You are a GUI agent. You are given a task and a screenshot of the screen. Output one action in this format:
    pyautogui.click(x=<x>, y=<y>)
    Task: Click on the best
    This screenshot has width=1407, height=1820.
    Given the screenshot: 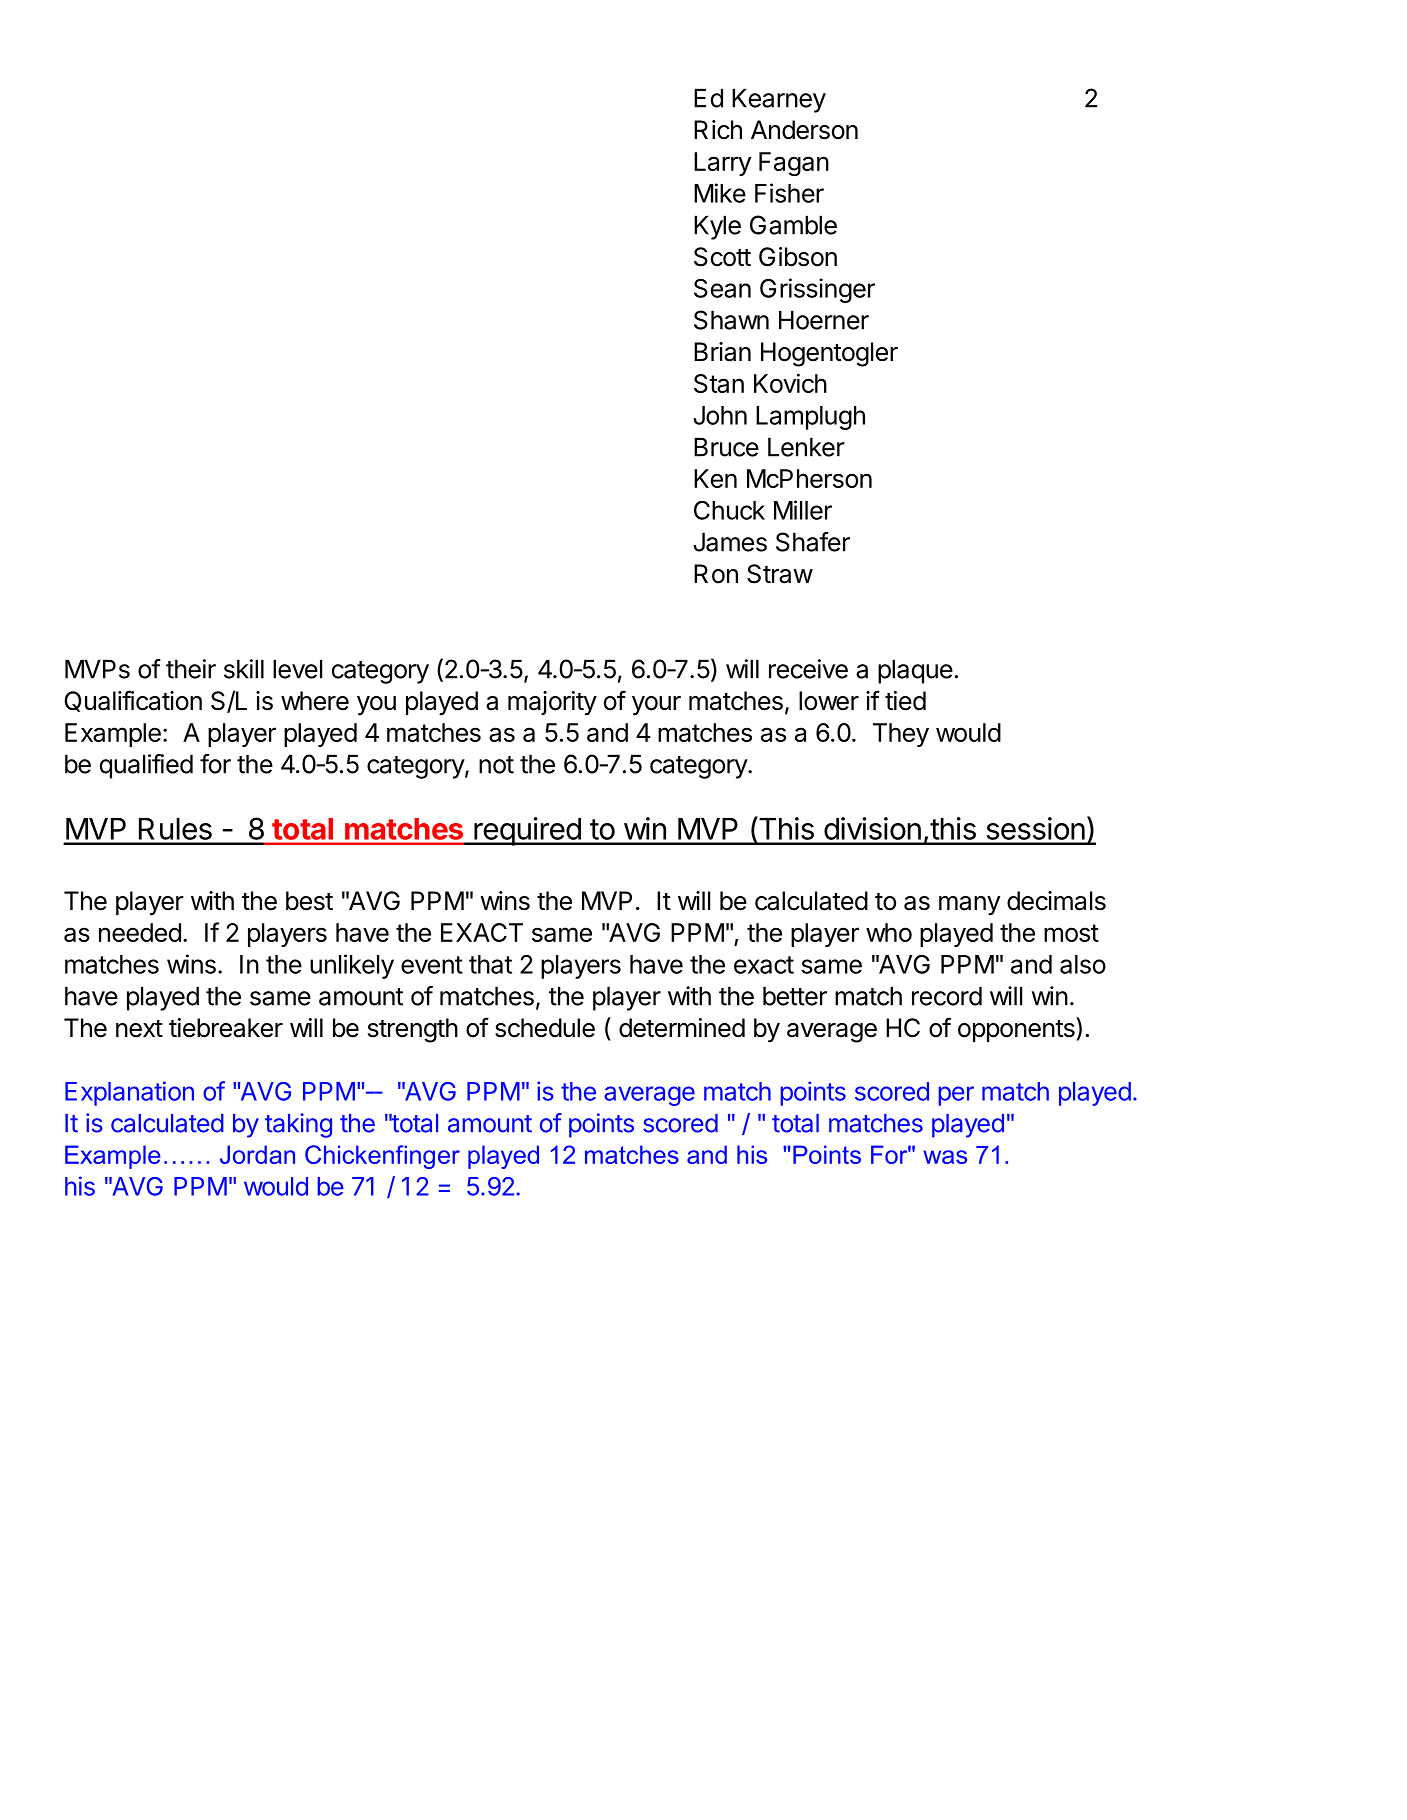 What is the action you would take?
    pyautogui.click(x=309, y=901)
